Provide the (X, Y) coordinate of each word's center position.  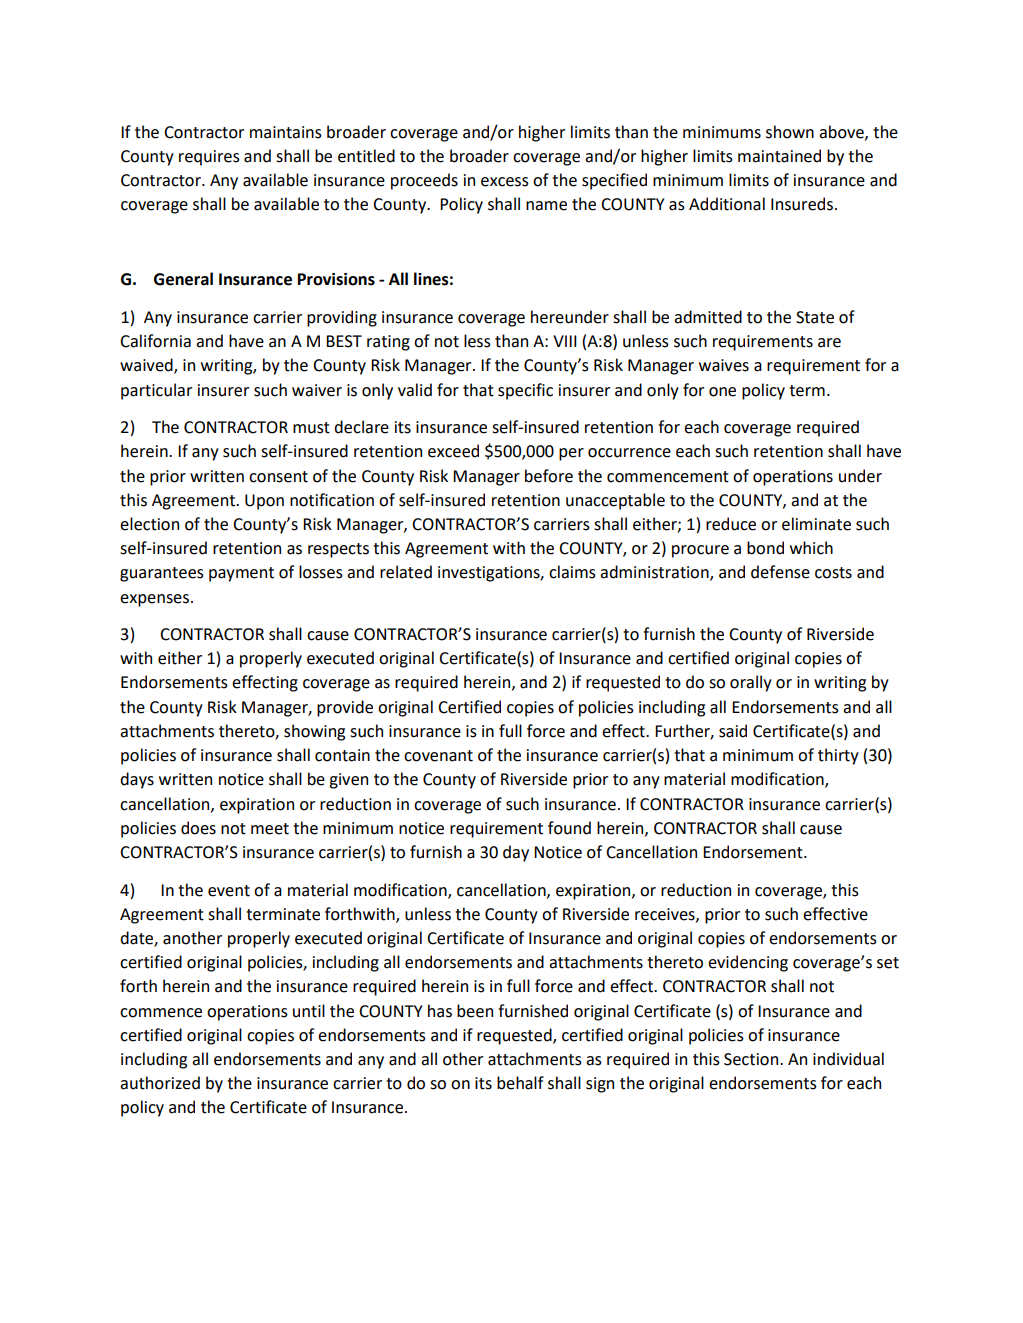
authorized (160, 1083)
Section (752, 1059)
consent (278, 477)
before (549, 476)
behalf (520, 1083)
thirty (838, 756)
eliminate (816, 524)
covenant (438, 756)
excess (505, 182)
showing (314, 732)
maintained (779, 156)
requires (209, 158)
